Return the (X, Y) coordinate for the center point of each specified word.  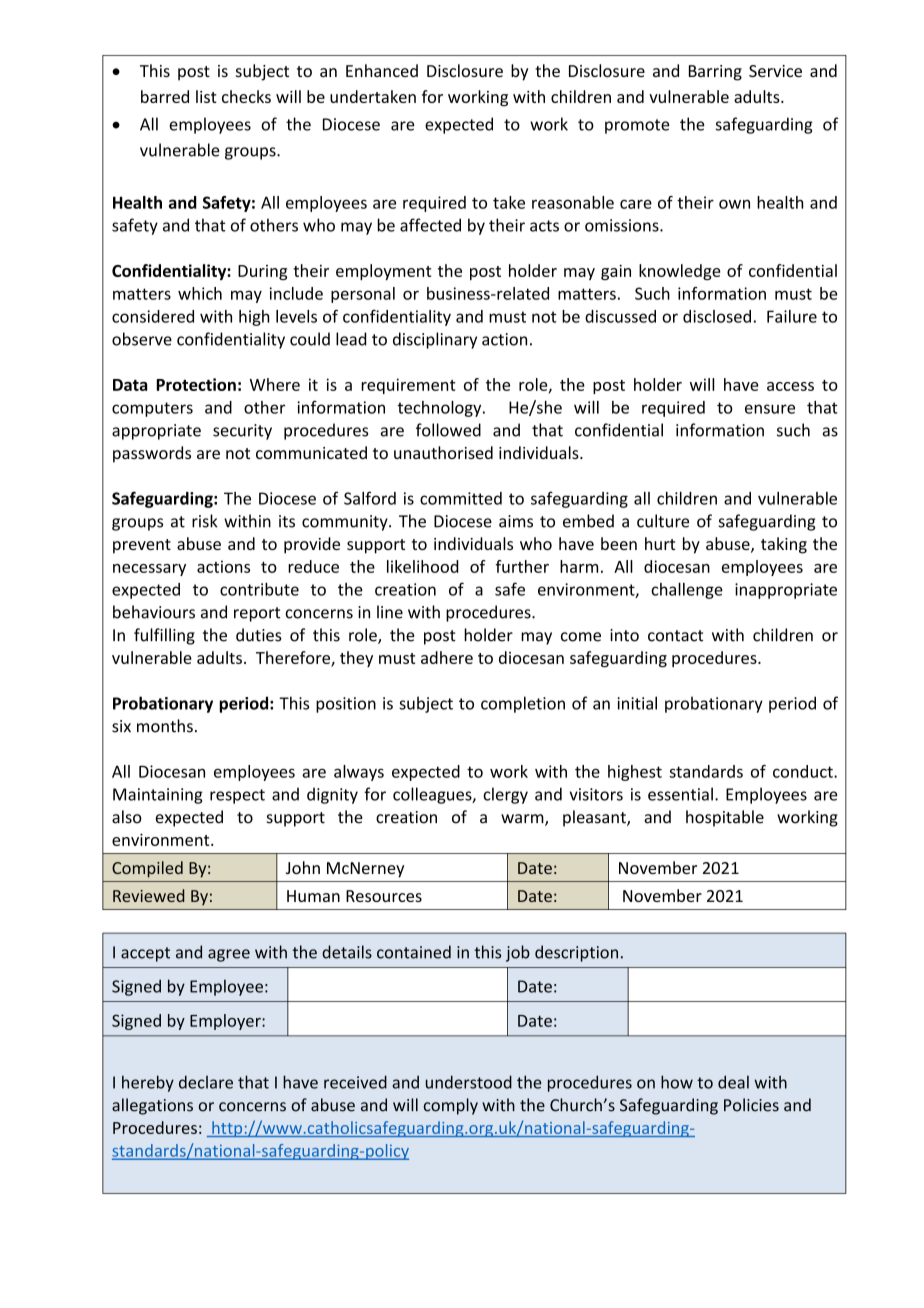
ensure (770, 409)
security (242, 432)
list (206, 96)
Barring (715, 73)
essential (680, 794)
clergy (505, 795)
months (165, 726)
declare (206, 1082)
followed (448, 430)
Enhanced (382, 70)
